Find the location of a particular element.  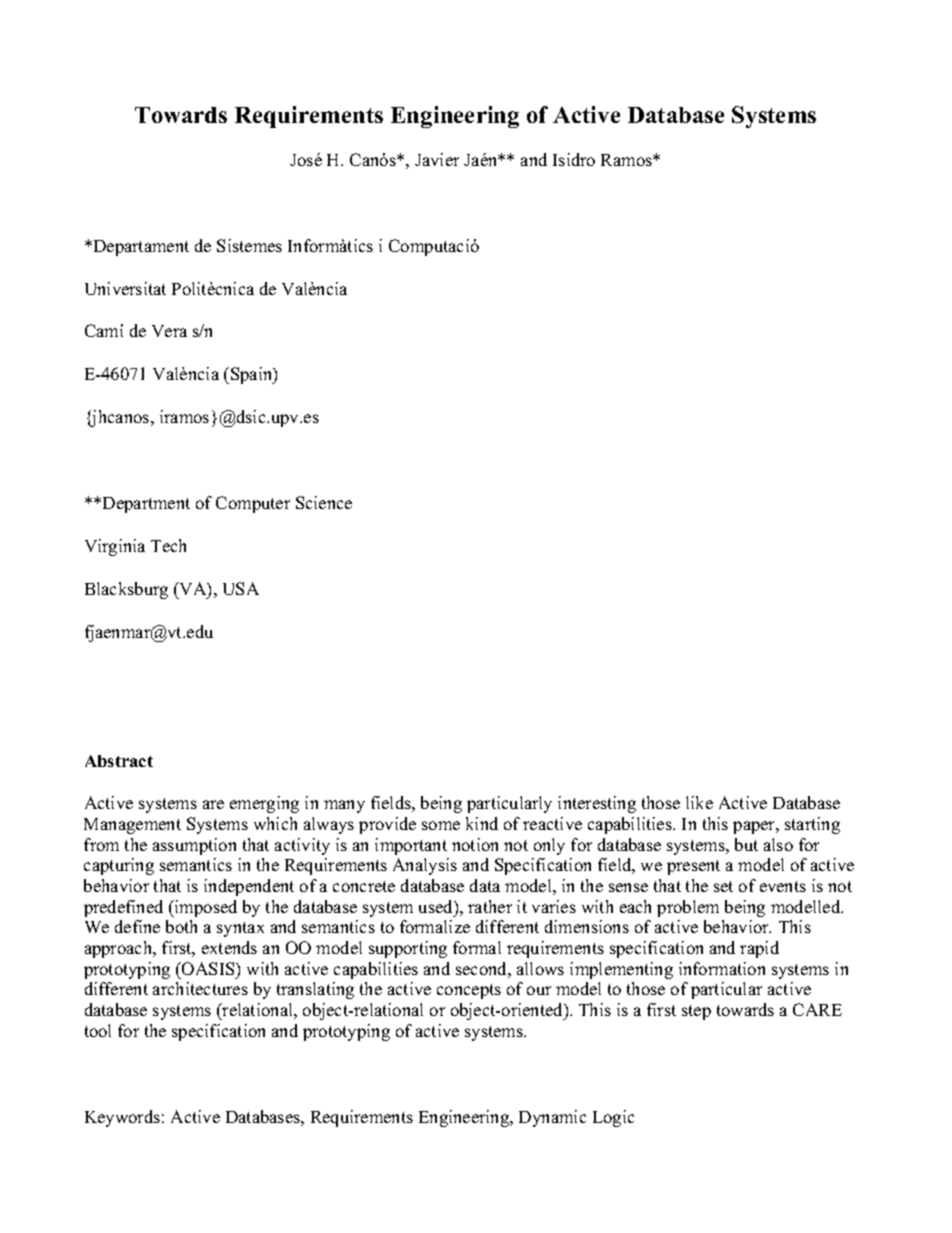

but is located at coordinates (746, 844).
